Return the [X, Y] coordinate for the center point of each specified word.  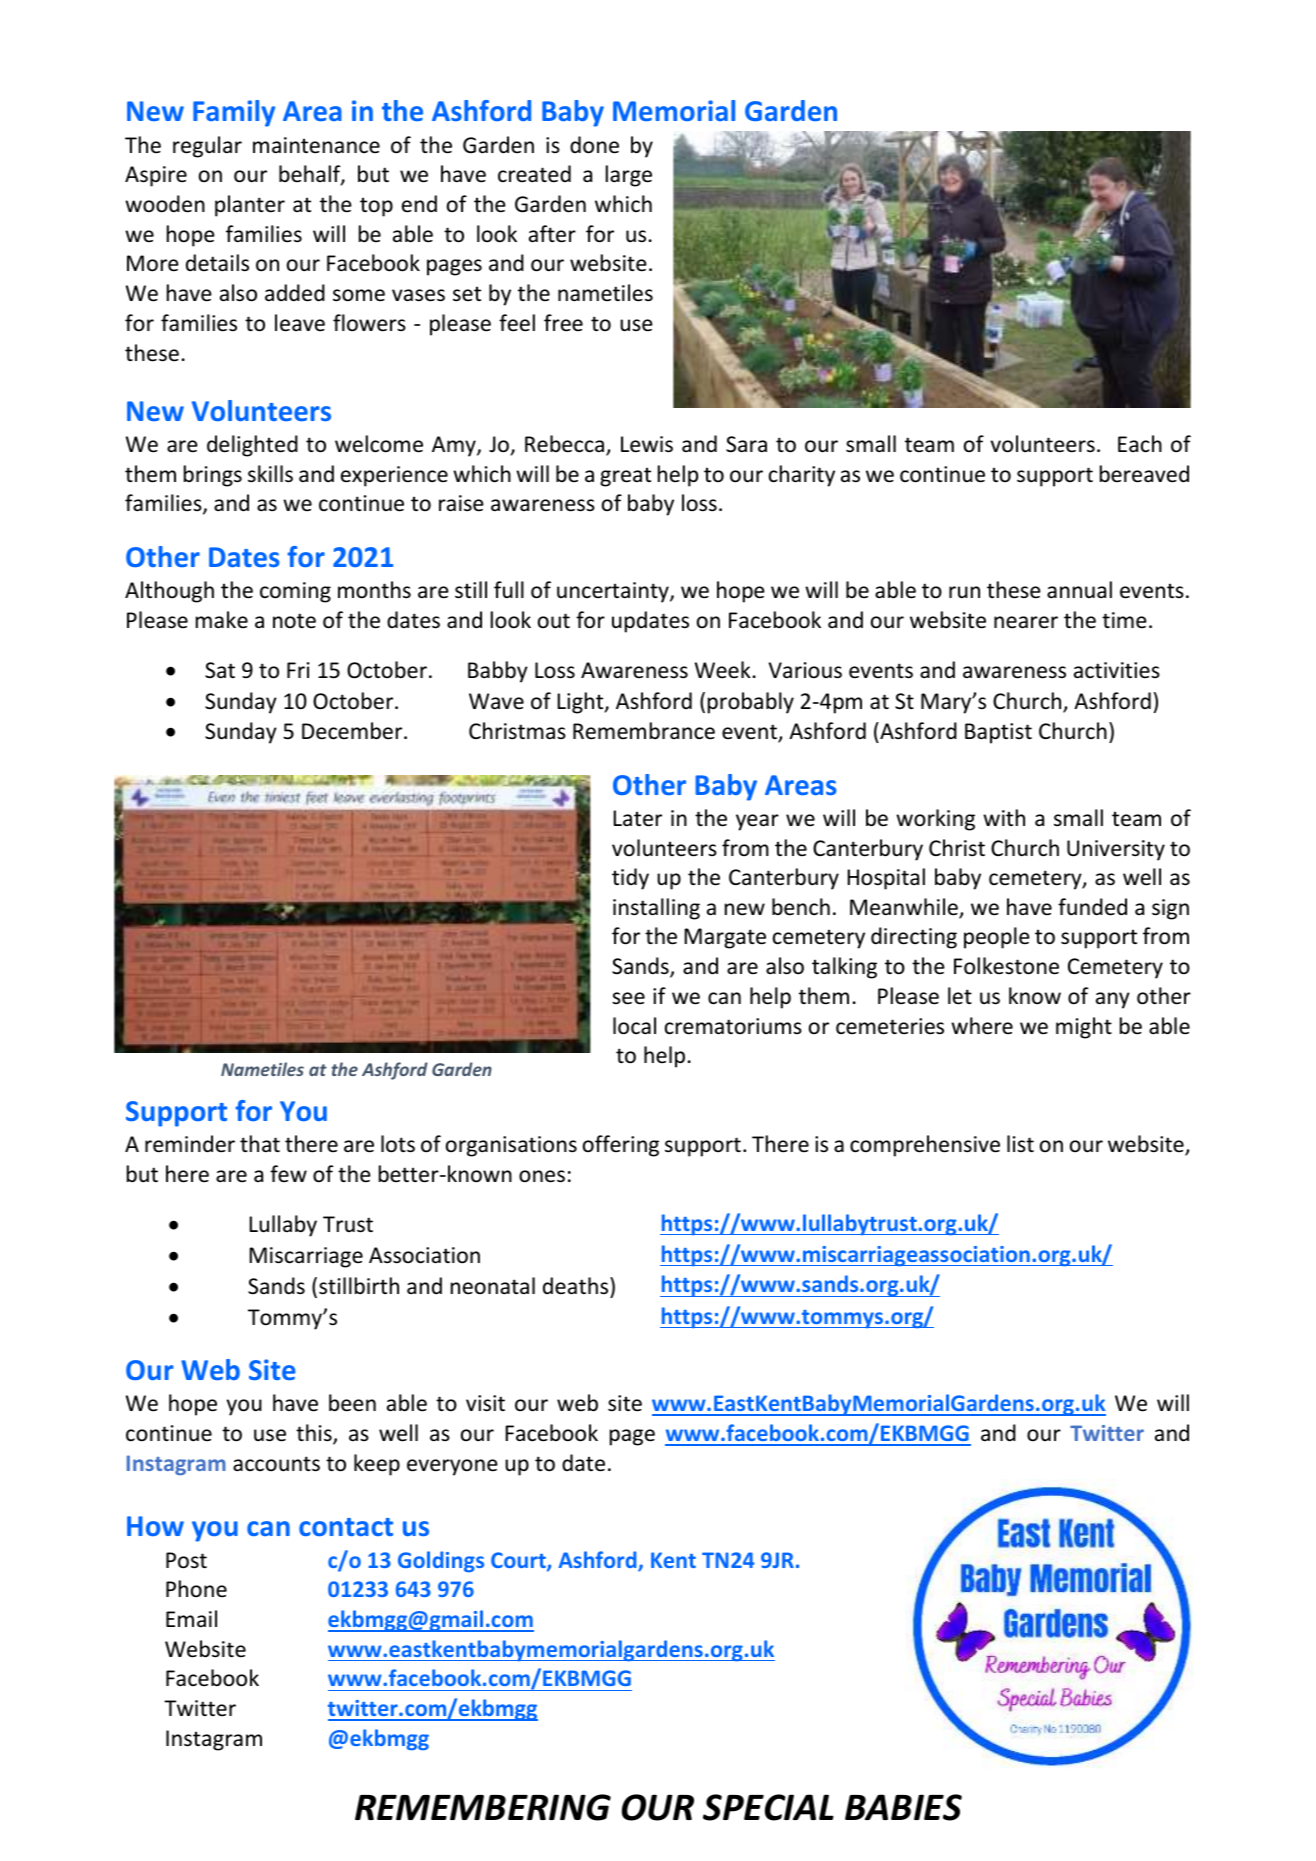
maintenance [316, 145]
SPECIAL [768, 1807]
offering [621, 1146]
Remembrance [644, 731]
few [288, 1173]
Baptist [998, 733]
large [629, 176]
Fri [298, 670]
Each [1140, 444]
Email [191, 1618]
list [1020, 1143]
